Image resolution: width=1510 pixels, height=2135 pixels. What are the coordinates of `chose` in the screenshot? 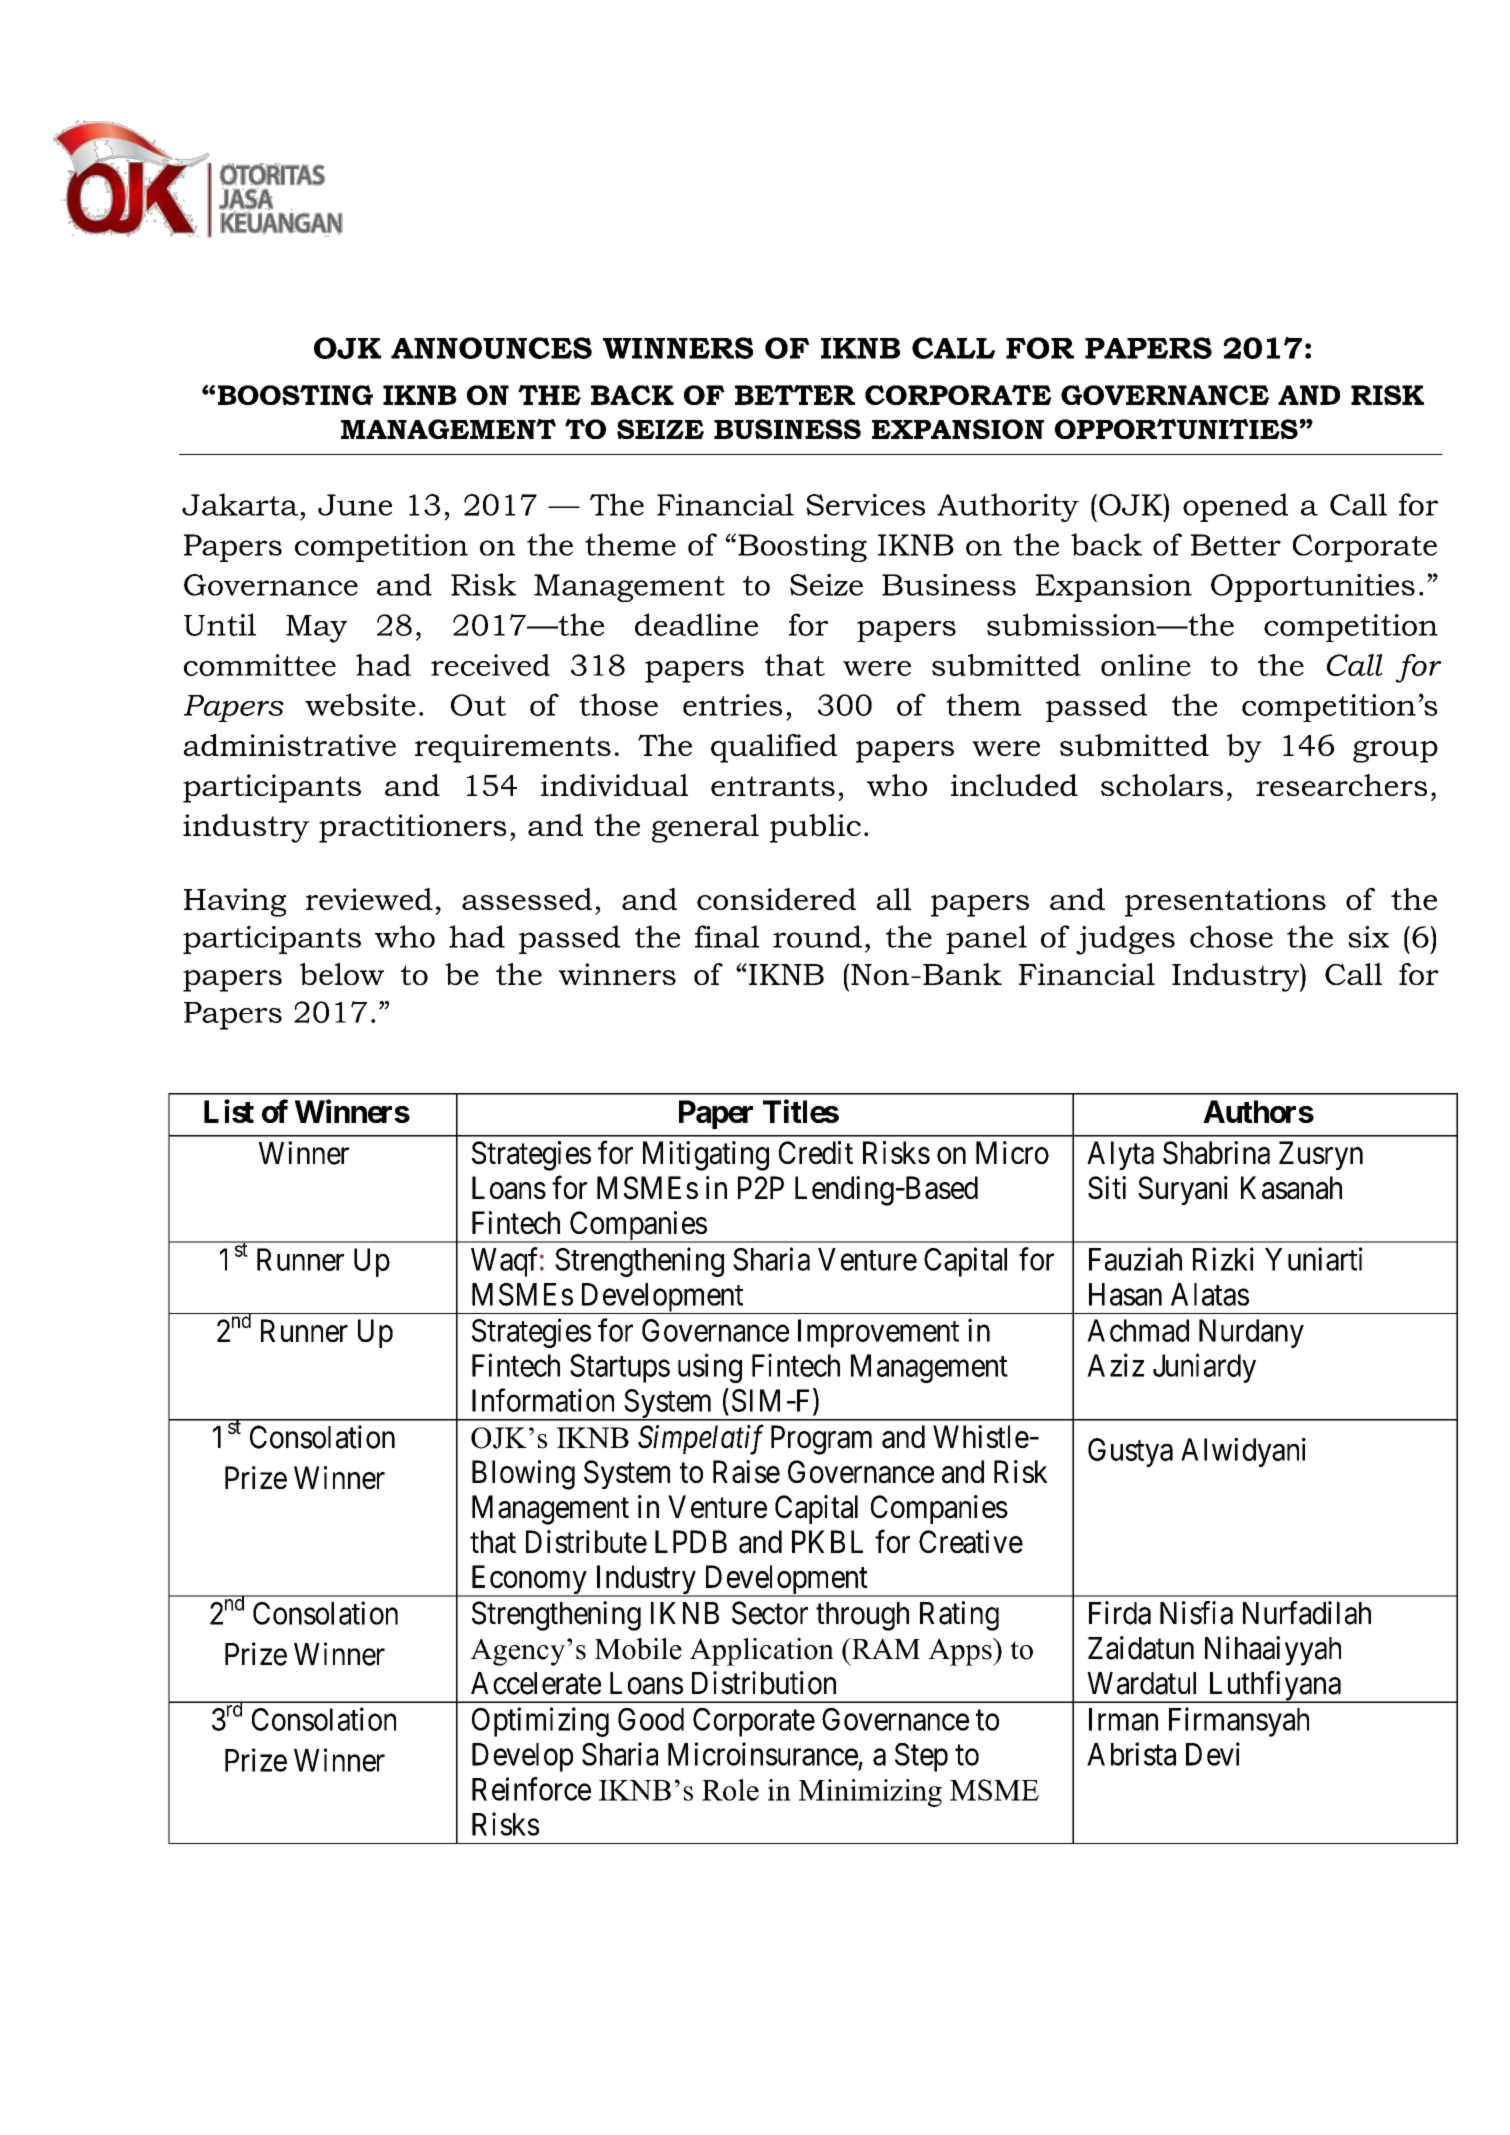 It's located at (1231, 936).
